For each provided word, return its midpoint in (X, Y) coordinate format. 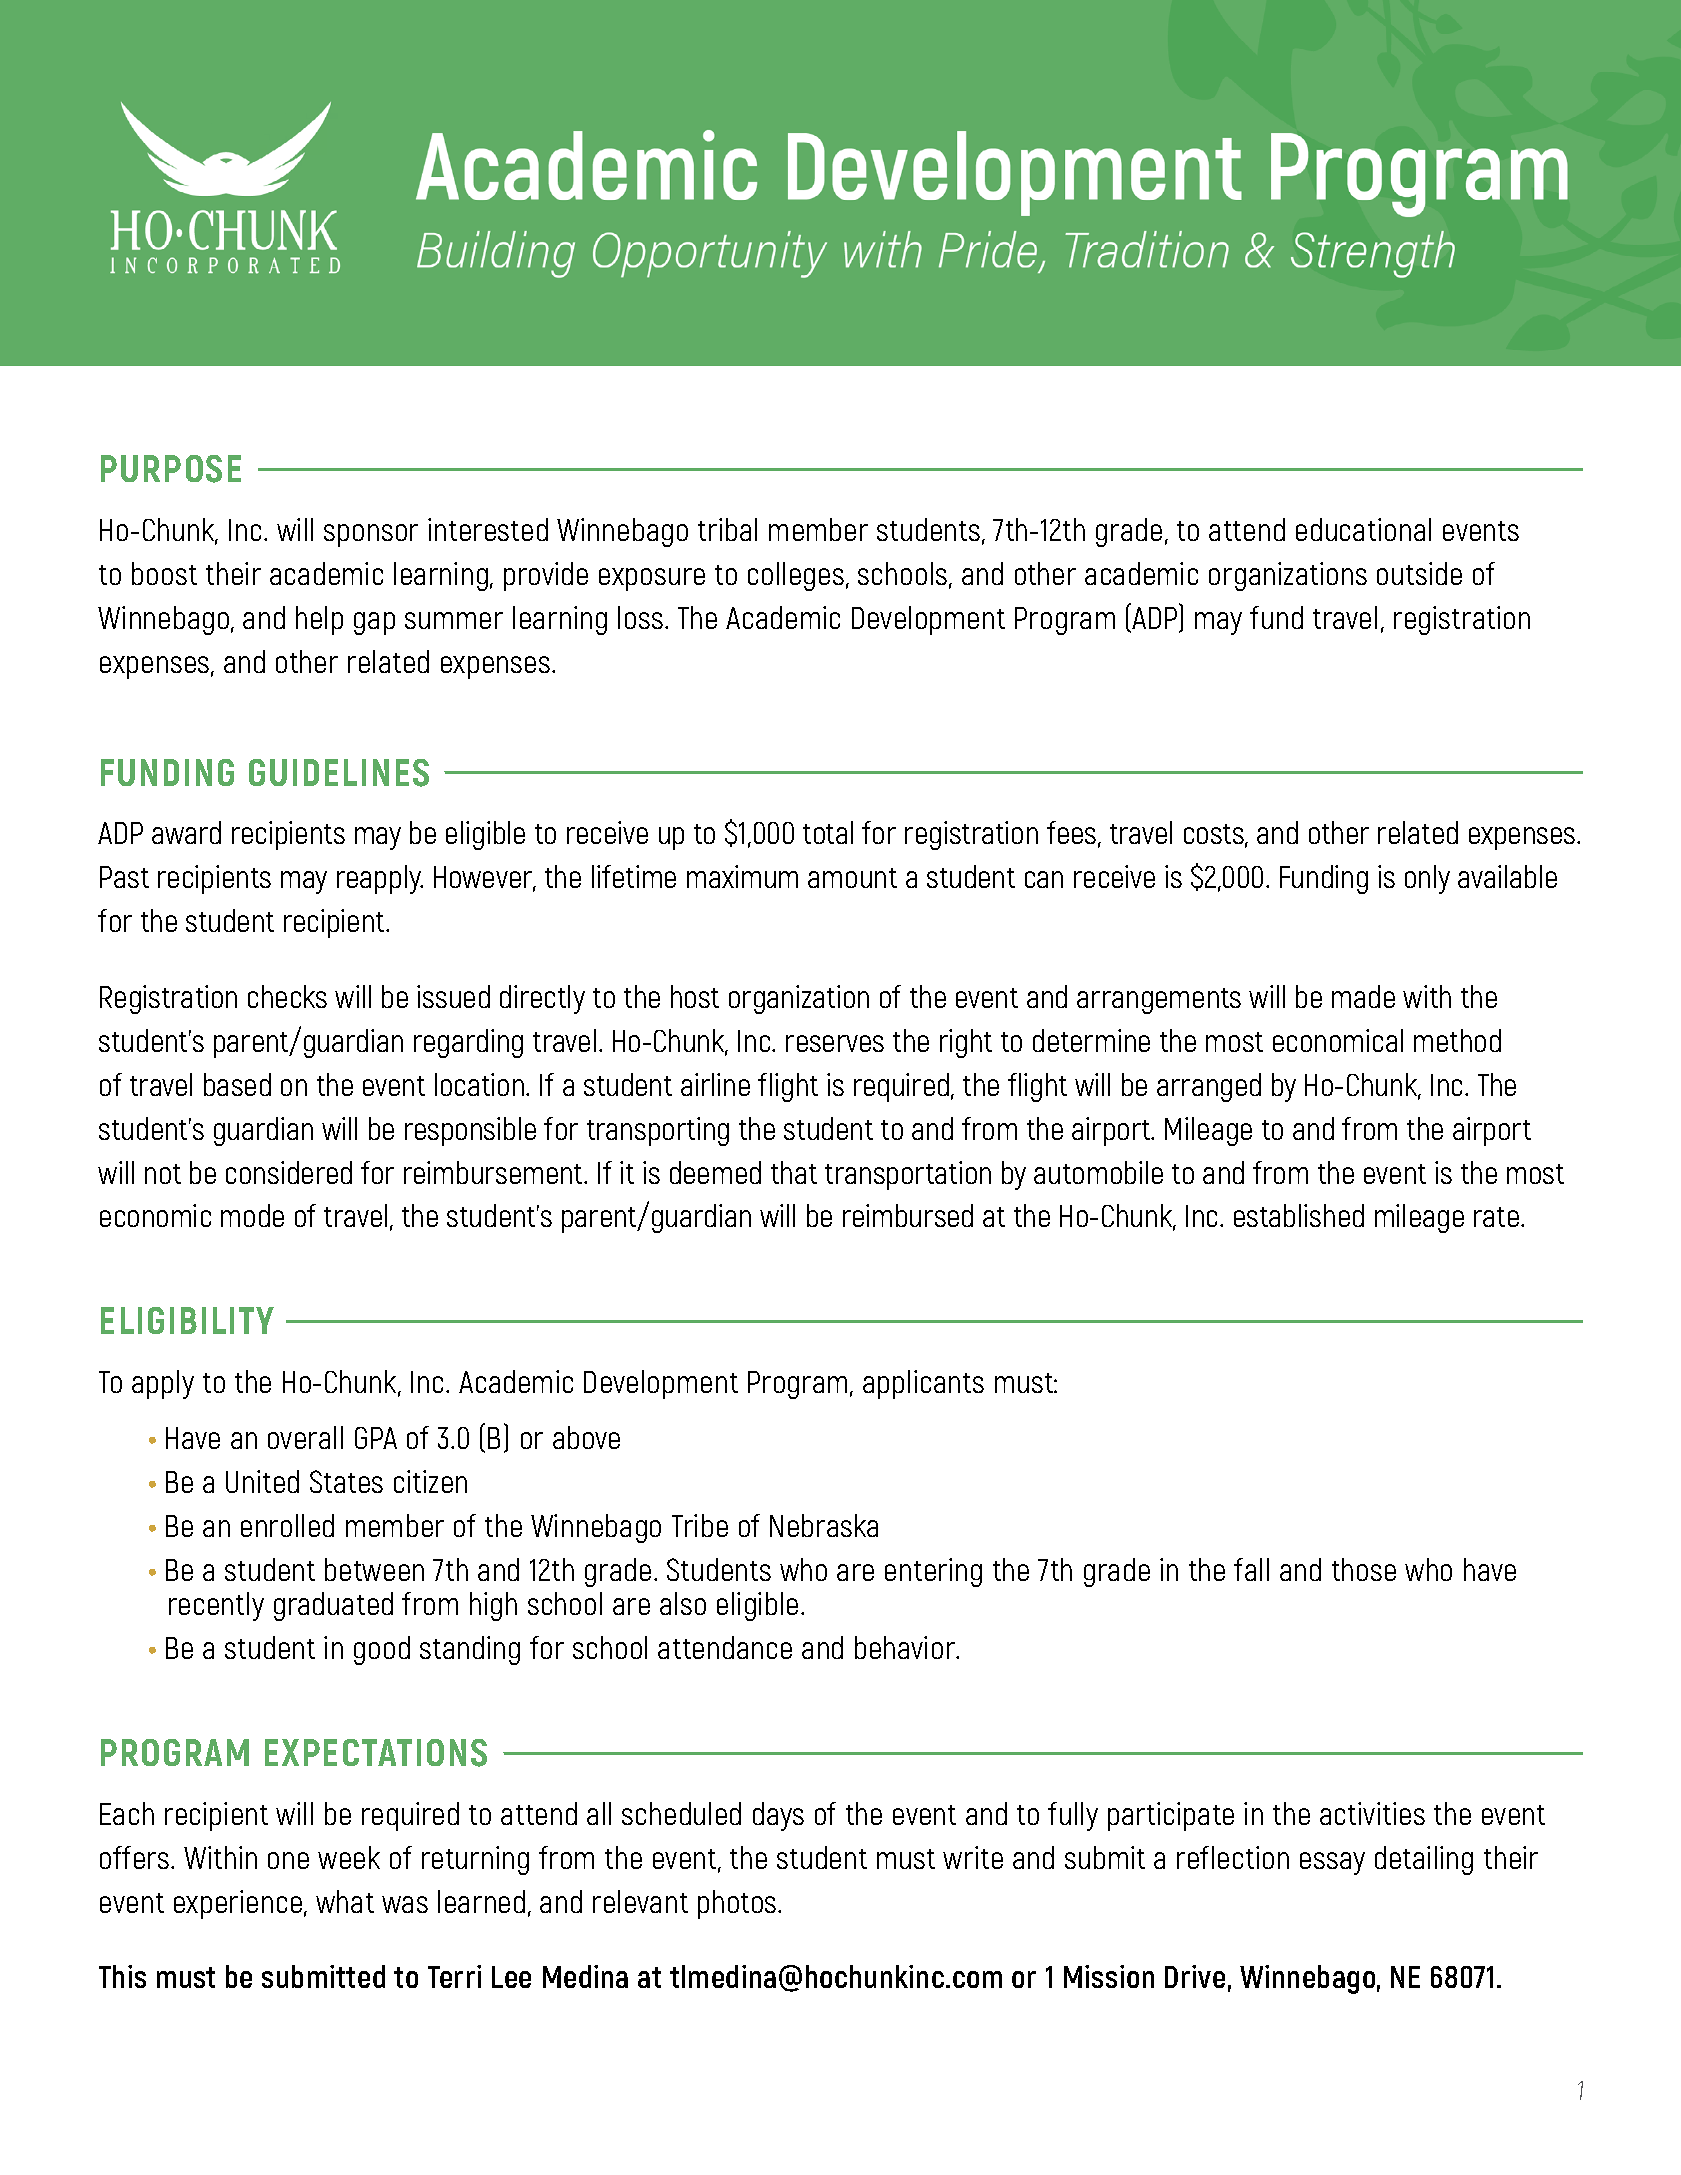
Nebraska (824, 1525)
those (1364, 1569)
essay (1332, 1863)
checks (287, 996)
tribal (727, 529)
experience (238, 1904)
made (1363, 996)
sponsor (371, 535)
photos (738, 1904)
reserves (835, 1043)
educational (1363, 529)
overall (305, 1437)
